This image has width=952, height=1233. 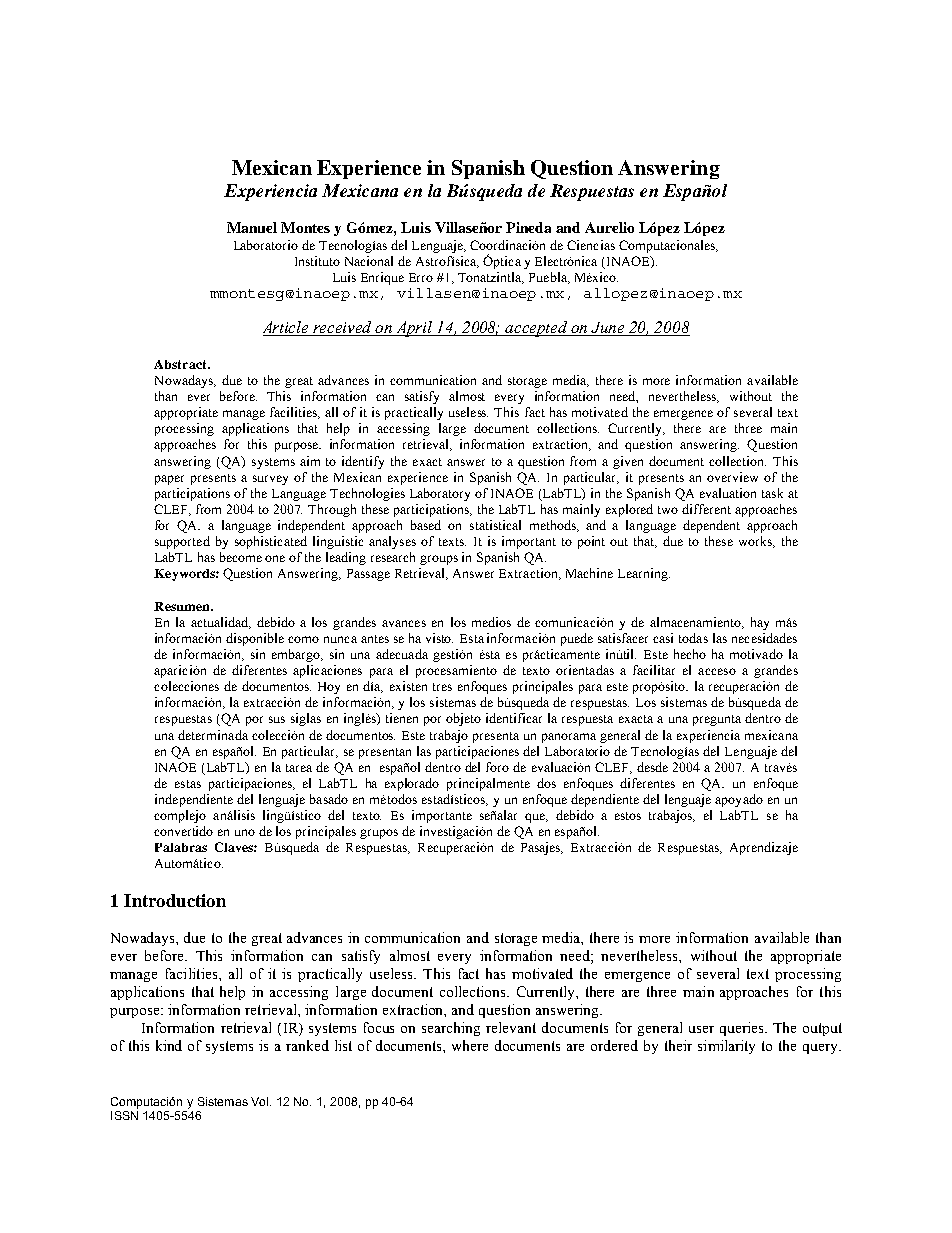 I want to click on hecho, so click(x=690, y=654).
